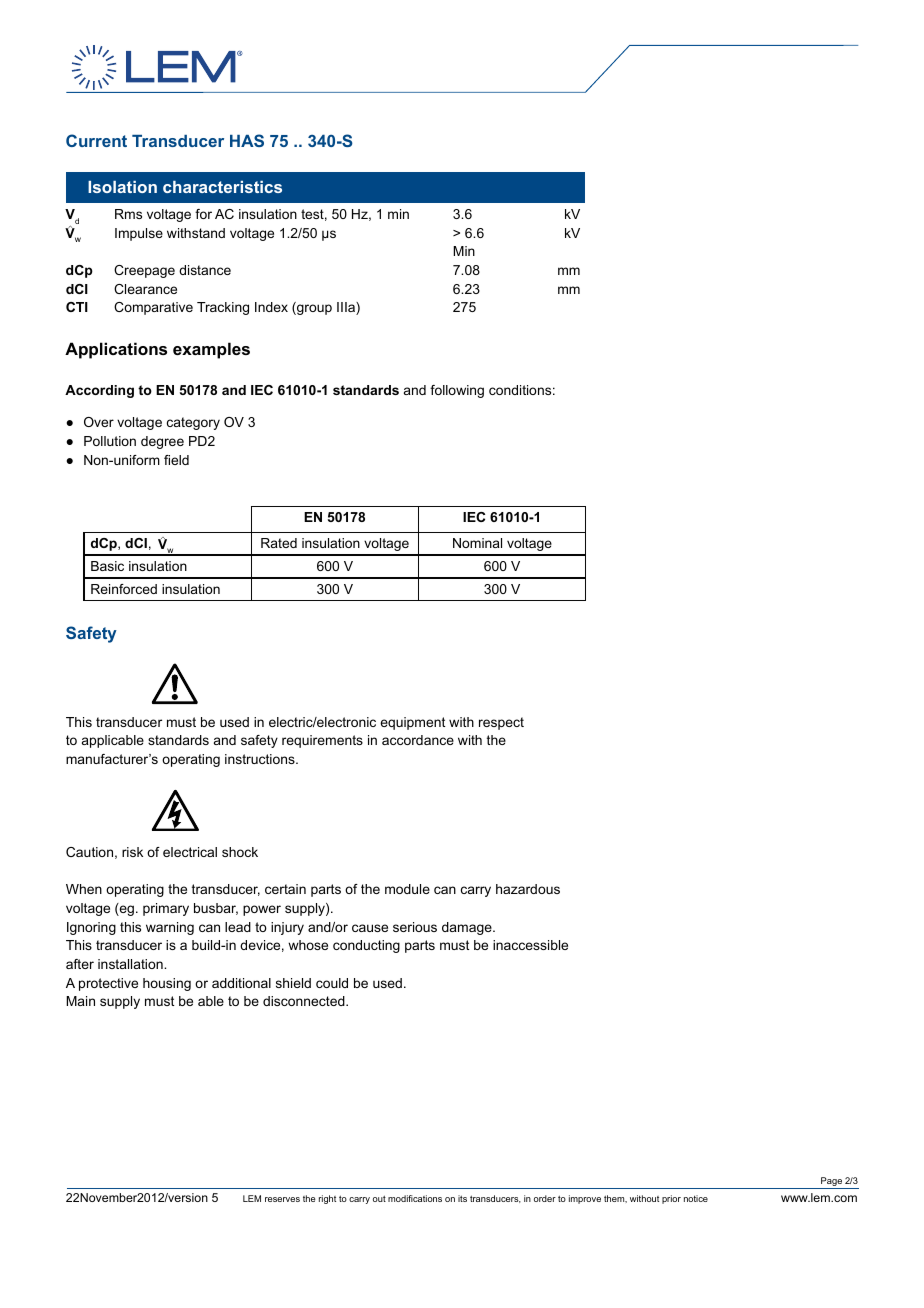  What do you see at coordinates (247, 140) in the screenshot?
I see `HAS` at bounding box center [247, 140].
